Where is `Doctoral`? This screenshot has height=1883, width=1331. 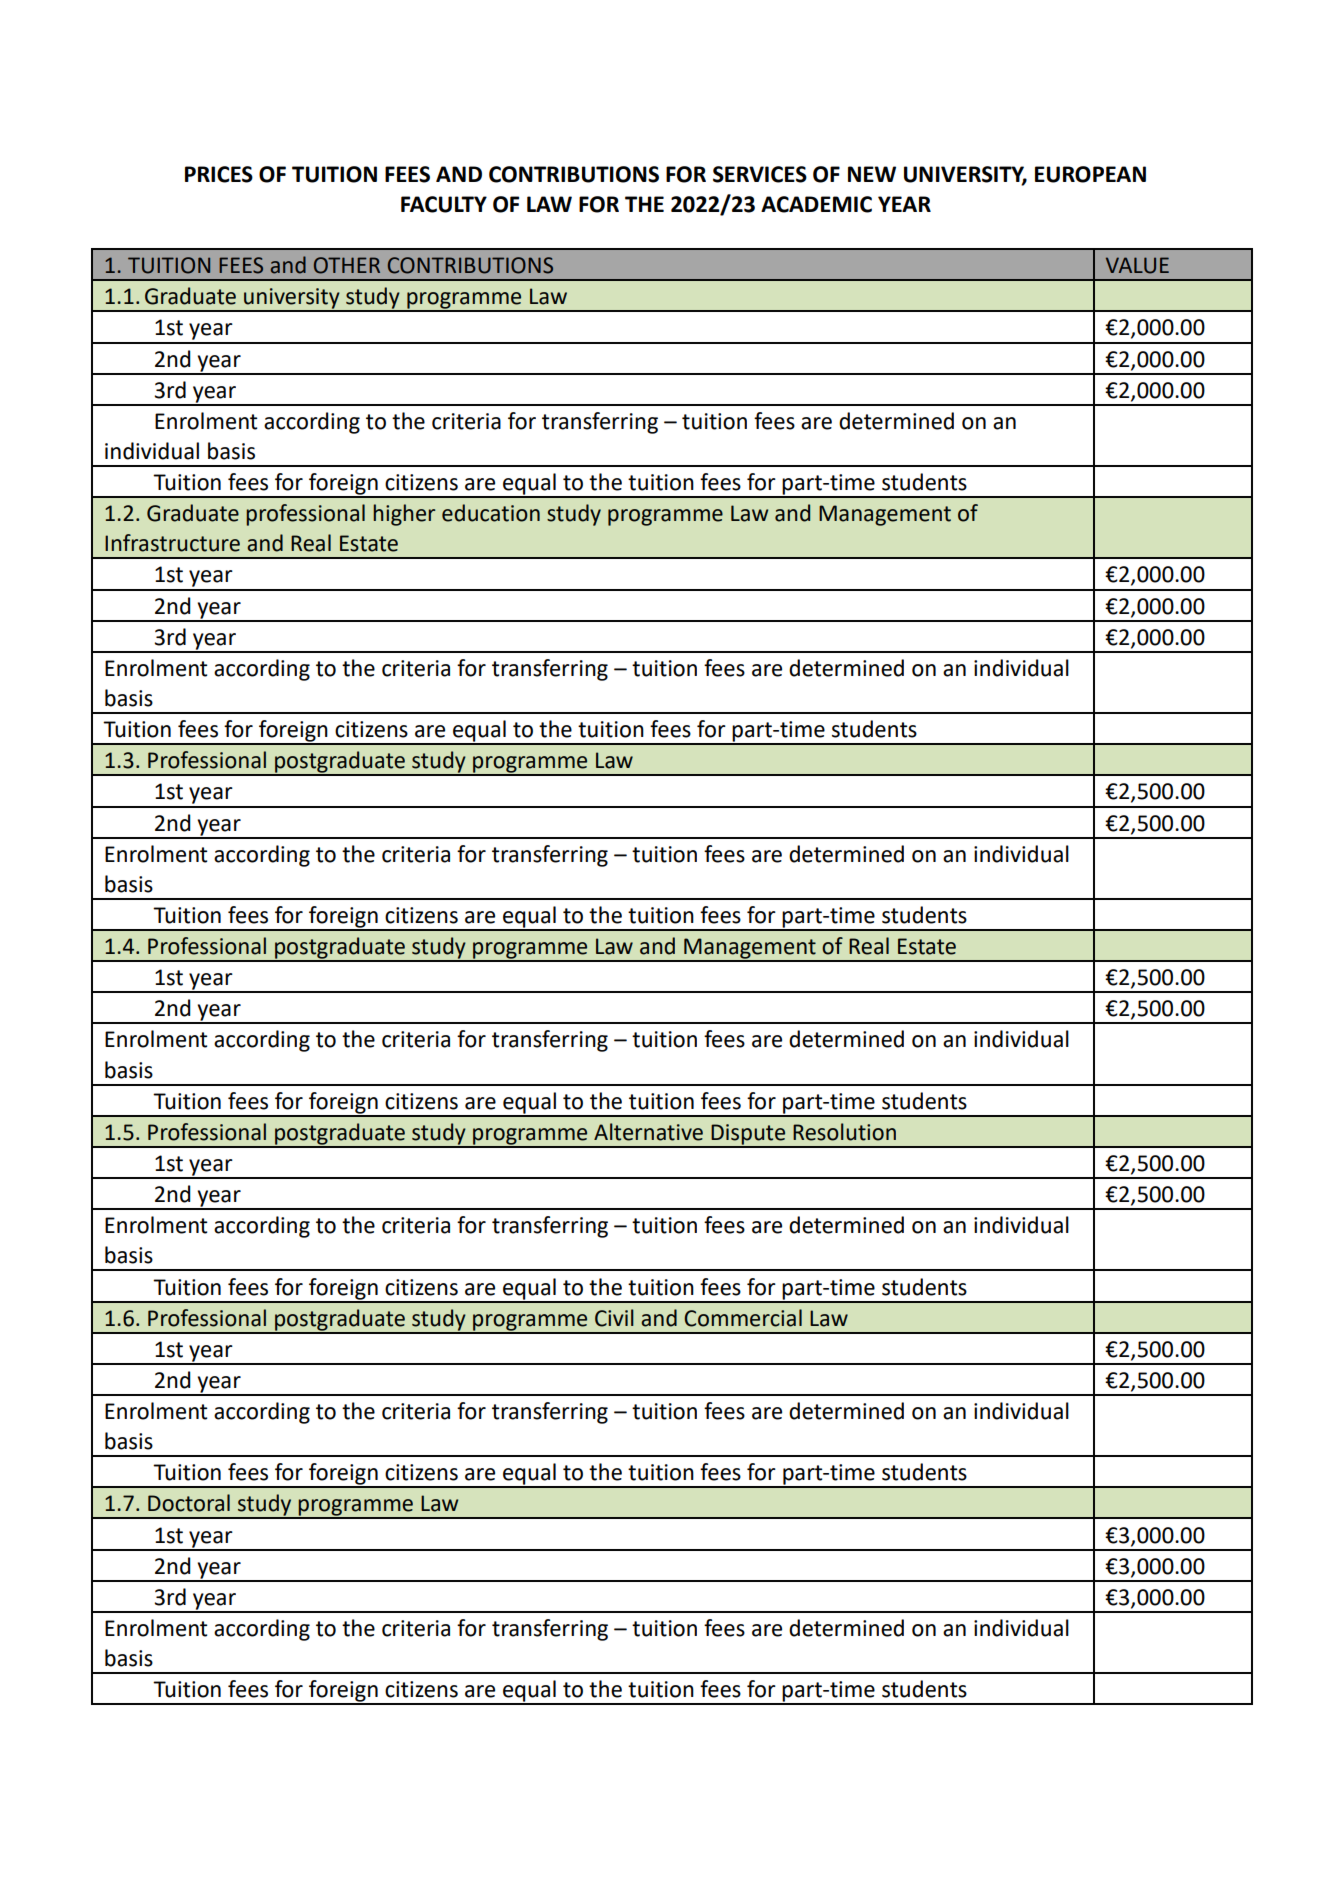 Doctoral is located at coordinates (189, 1503).
